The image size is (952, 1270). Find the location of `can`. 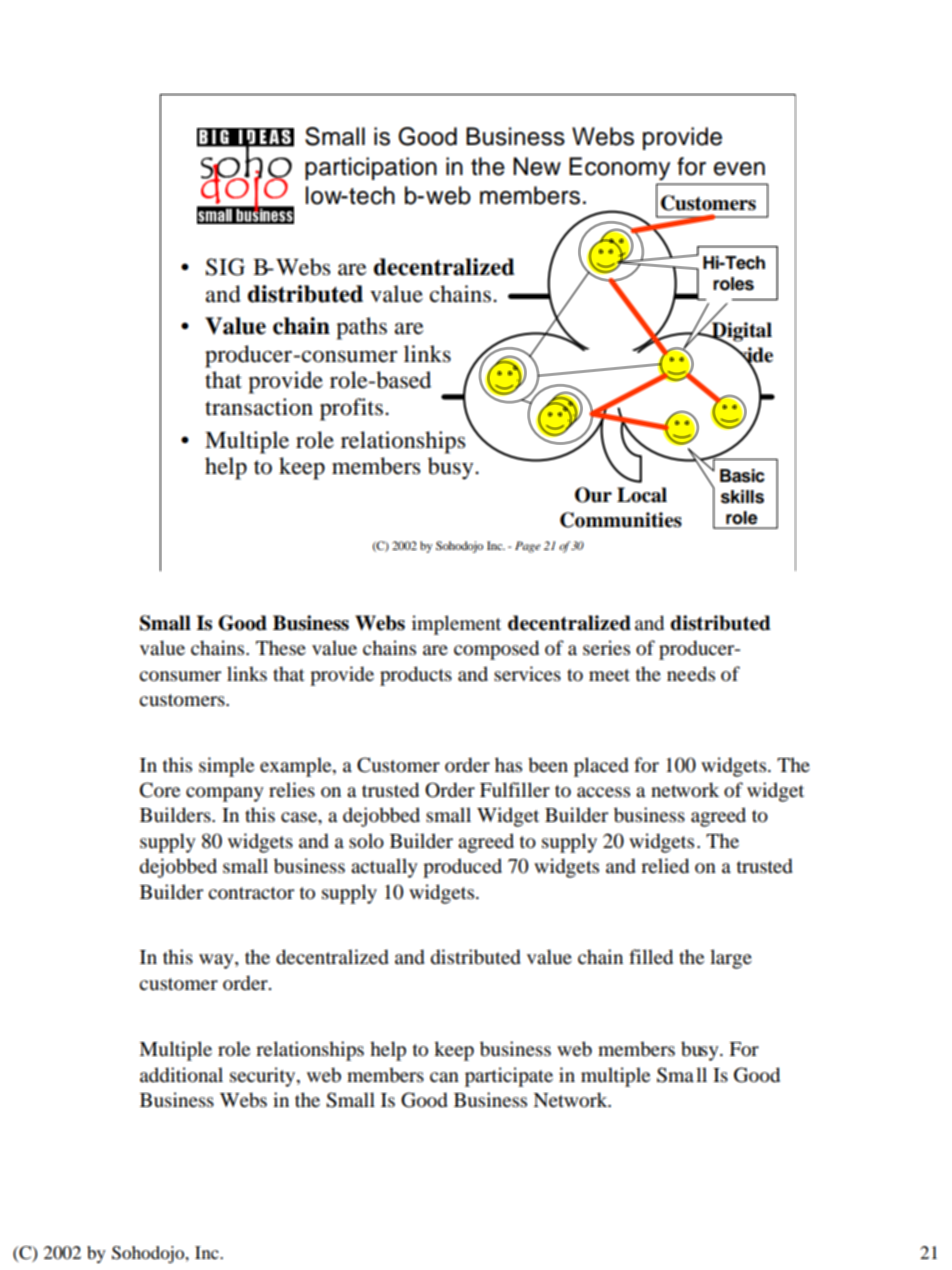

can is located at coordinates (444, 1077).
